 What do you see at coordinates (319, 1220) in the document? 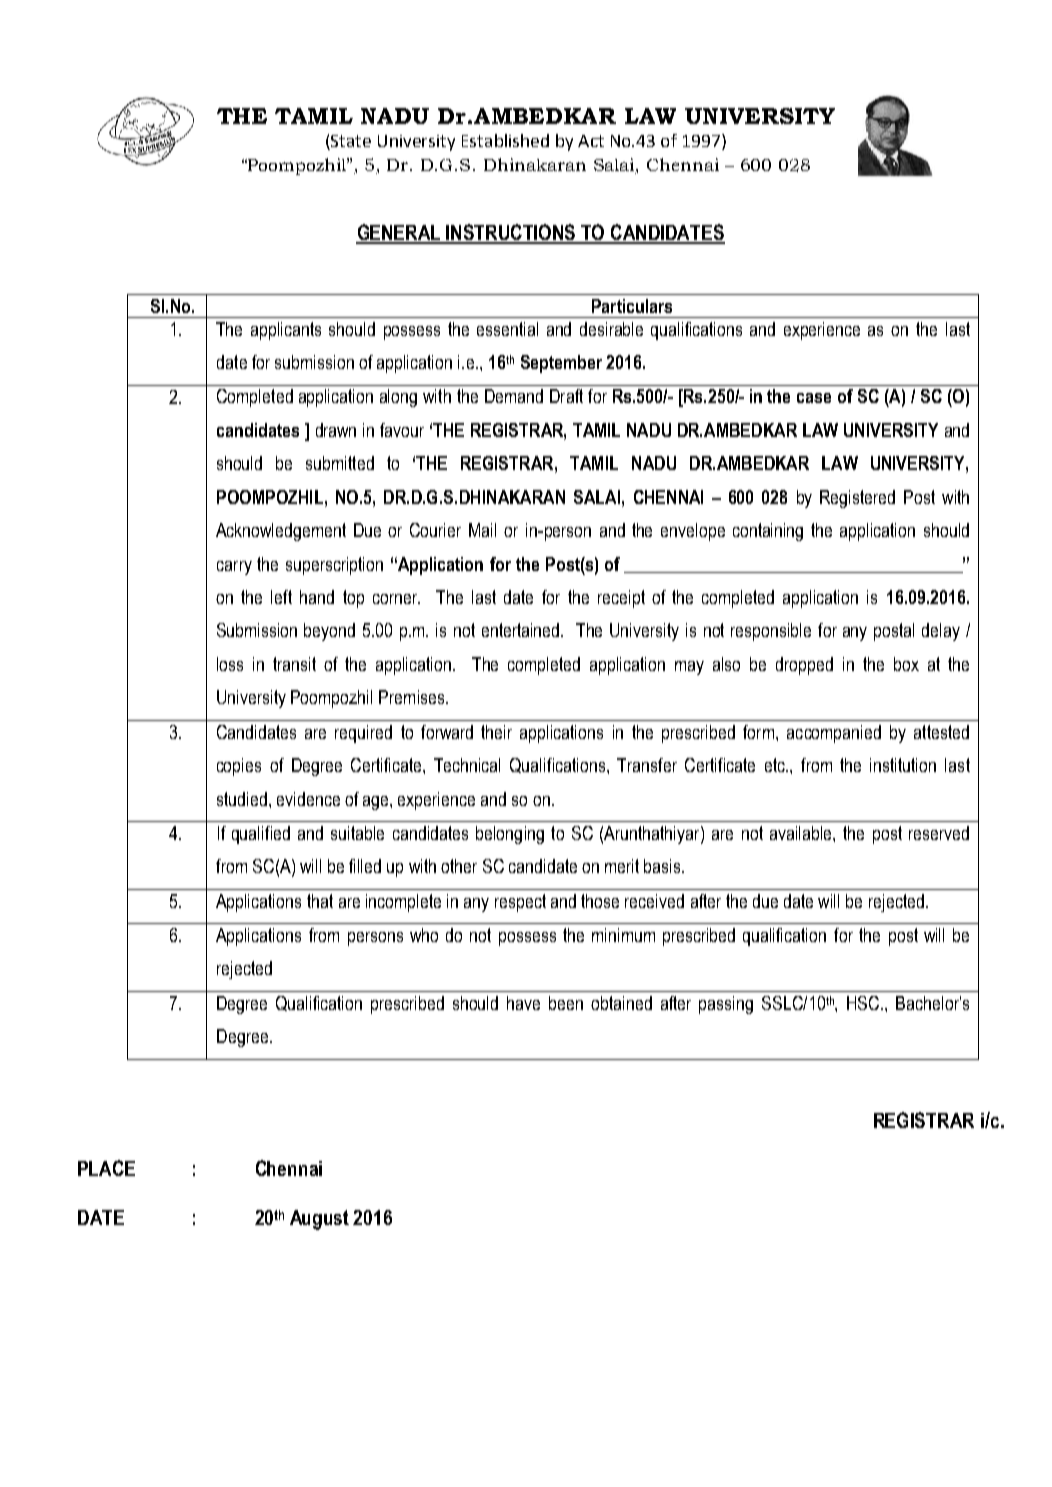
I see `August` at bounding box center [319, 1220].
